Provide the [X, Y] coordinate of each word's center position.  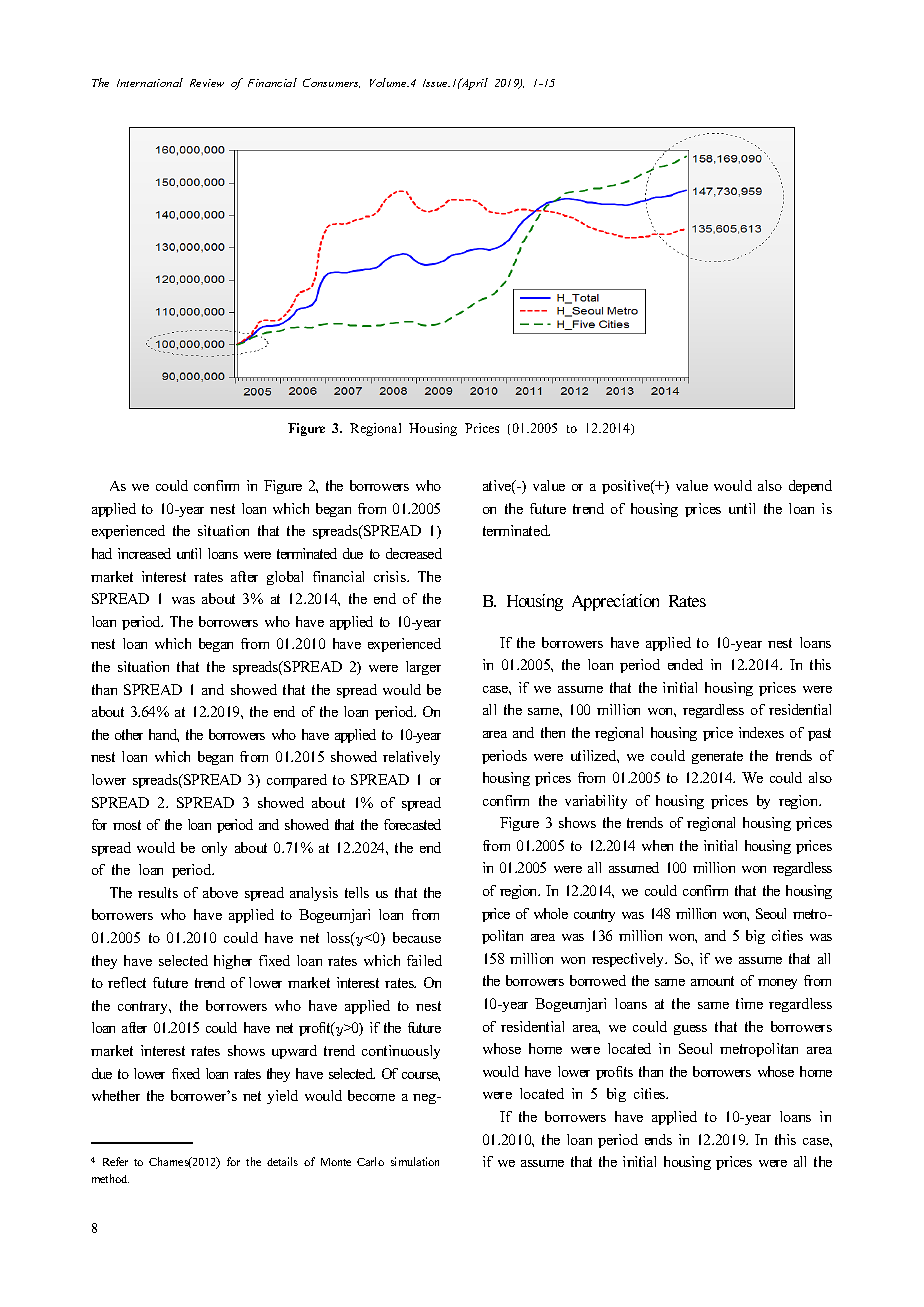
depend [810, 487]
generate [717, 757]
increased [144, 553]
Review [207, 83]
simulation [415, 1161]
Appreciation [615, 602]
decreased [414, 553]
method [110, 1178]
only [214, 849]
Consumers [331, 83]
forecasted [412, 824]
